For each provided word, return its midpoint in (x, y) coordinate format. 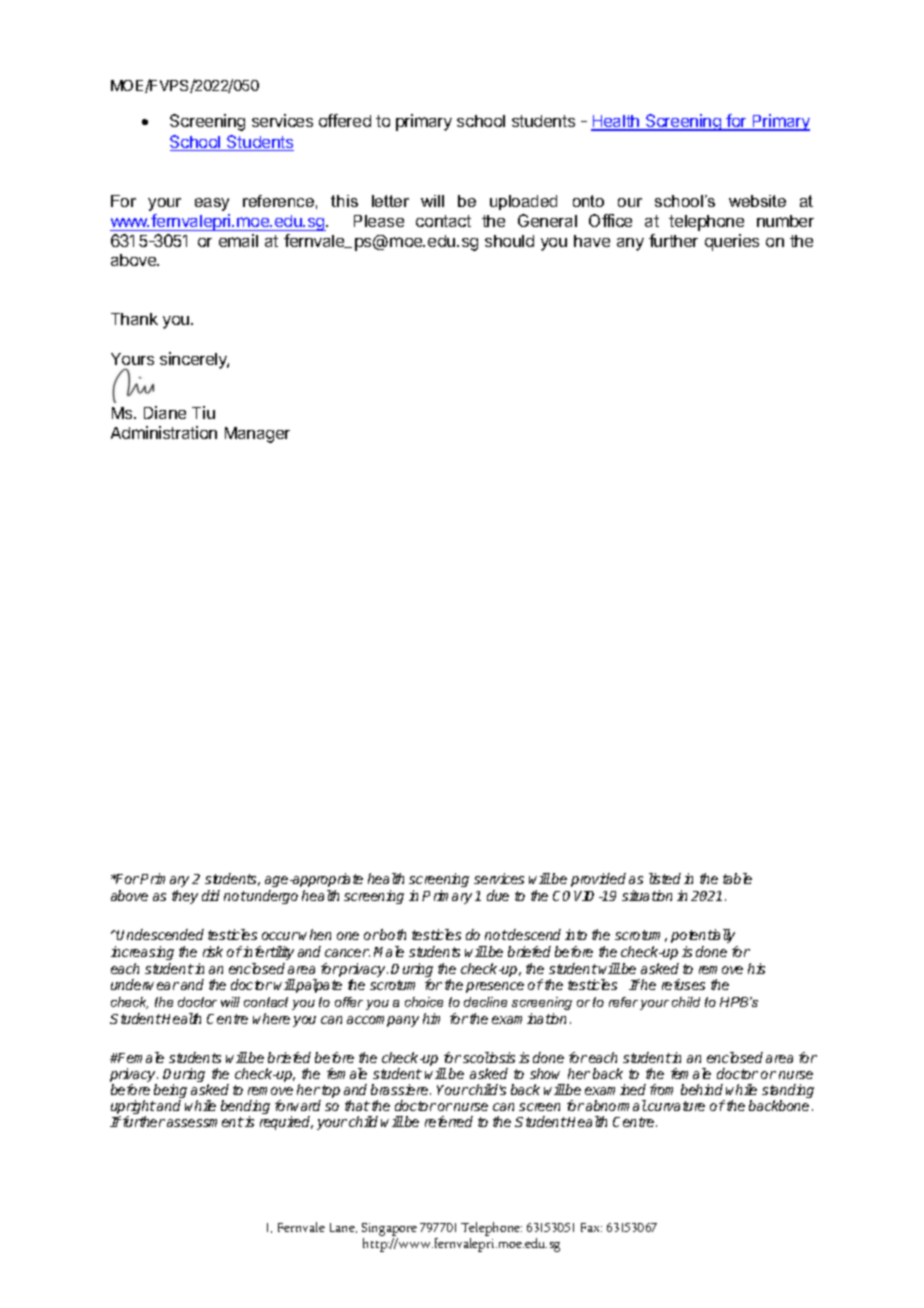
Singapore (389, 1231)
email (238, 240)
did (211, 895)
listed (665, 878)
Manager (257, 435)
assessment (205, 1122)
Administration (164, 432)
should (509, 241)
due (498, 895)
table (737, 878)
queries (732, 242)
